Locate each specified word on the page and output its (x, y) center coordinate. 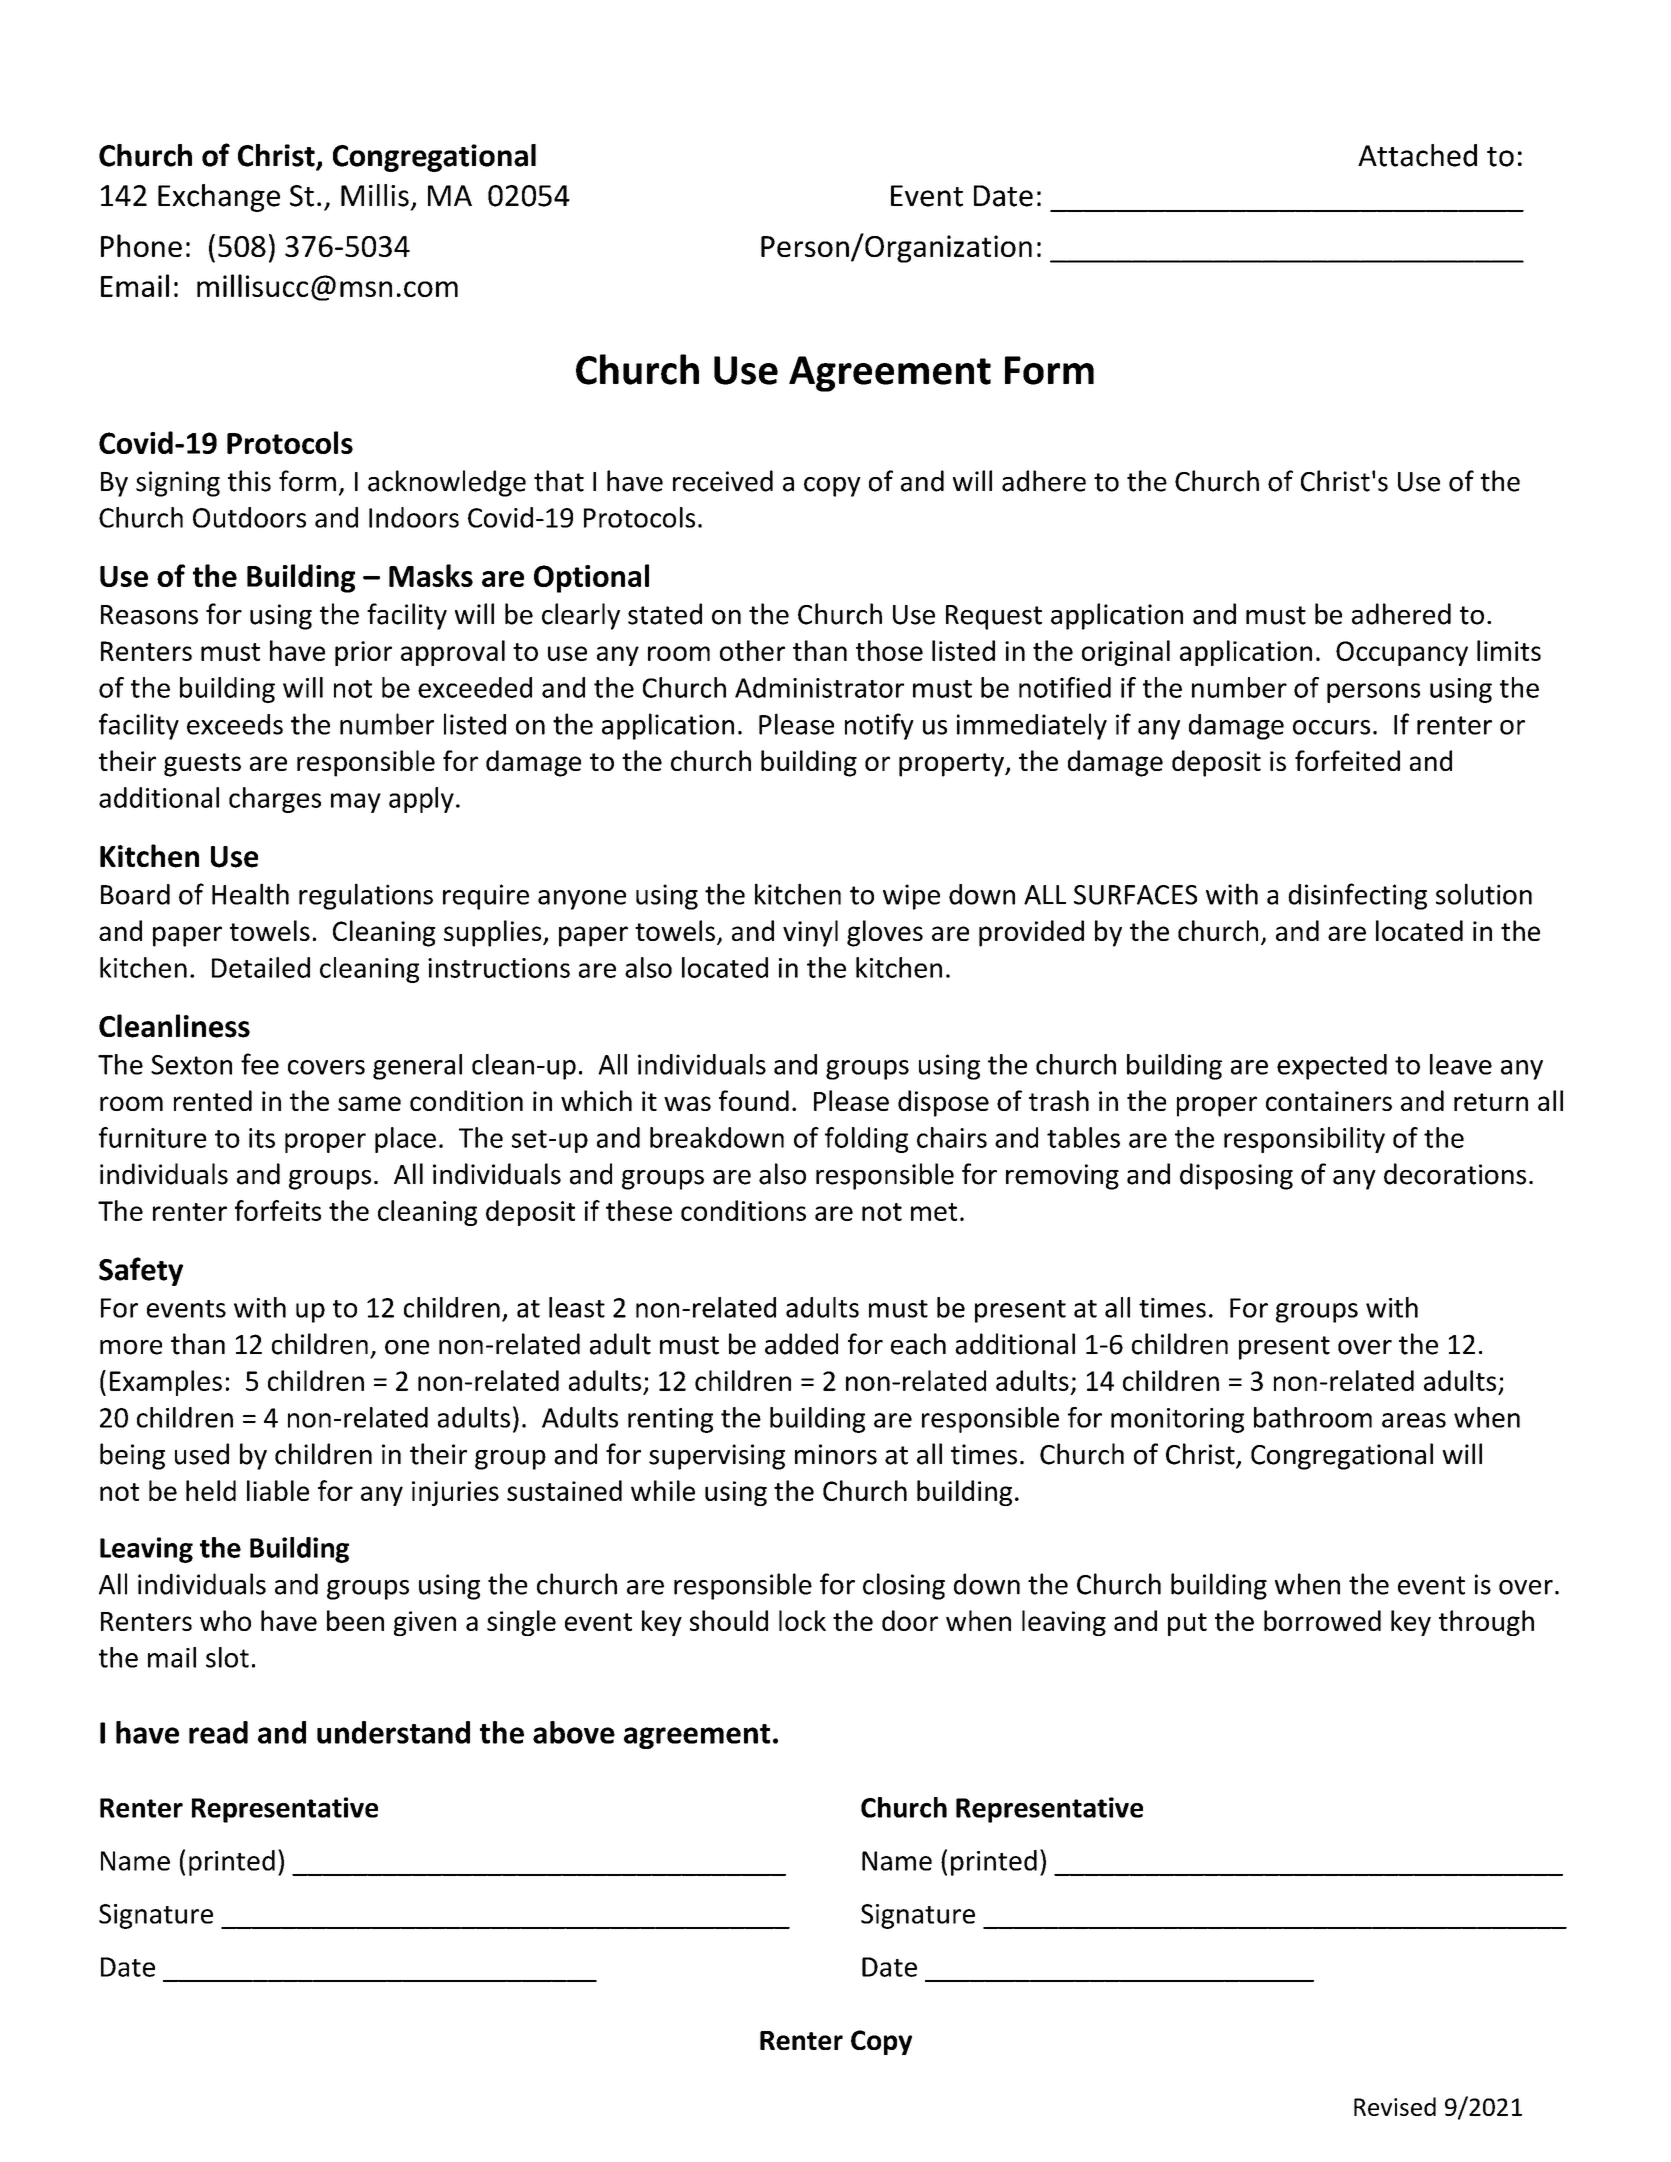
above (574, 1732)
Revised (1395, 2106)
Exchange (219, 198)
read (218, 1732)
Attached (1417, 155)
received (723, 481)
